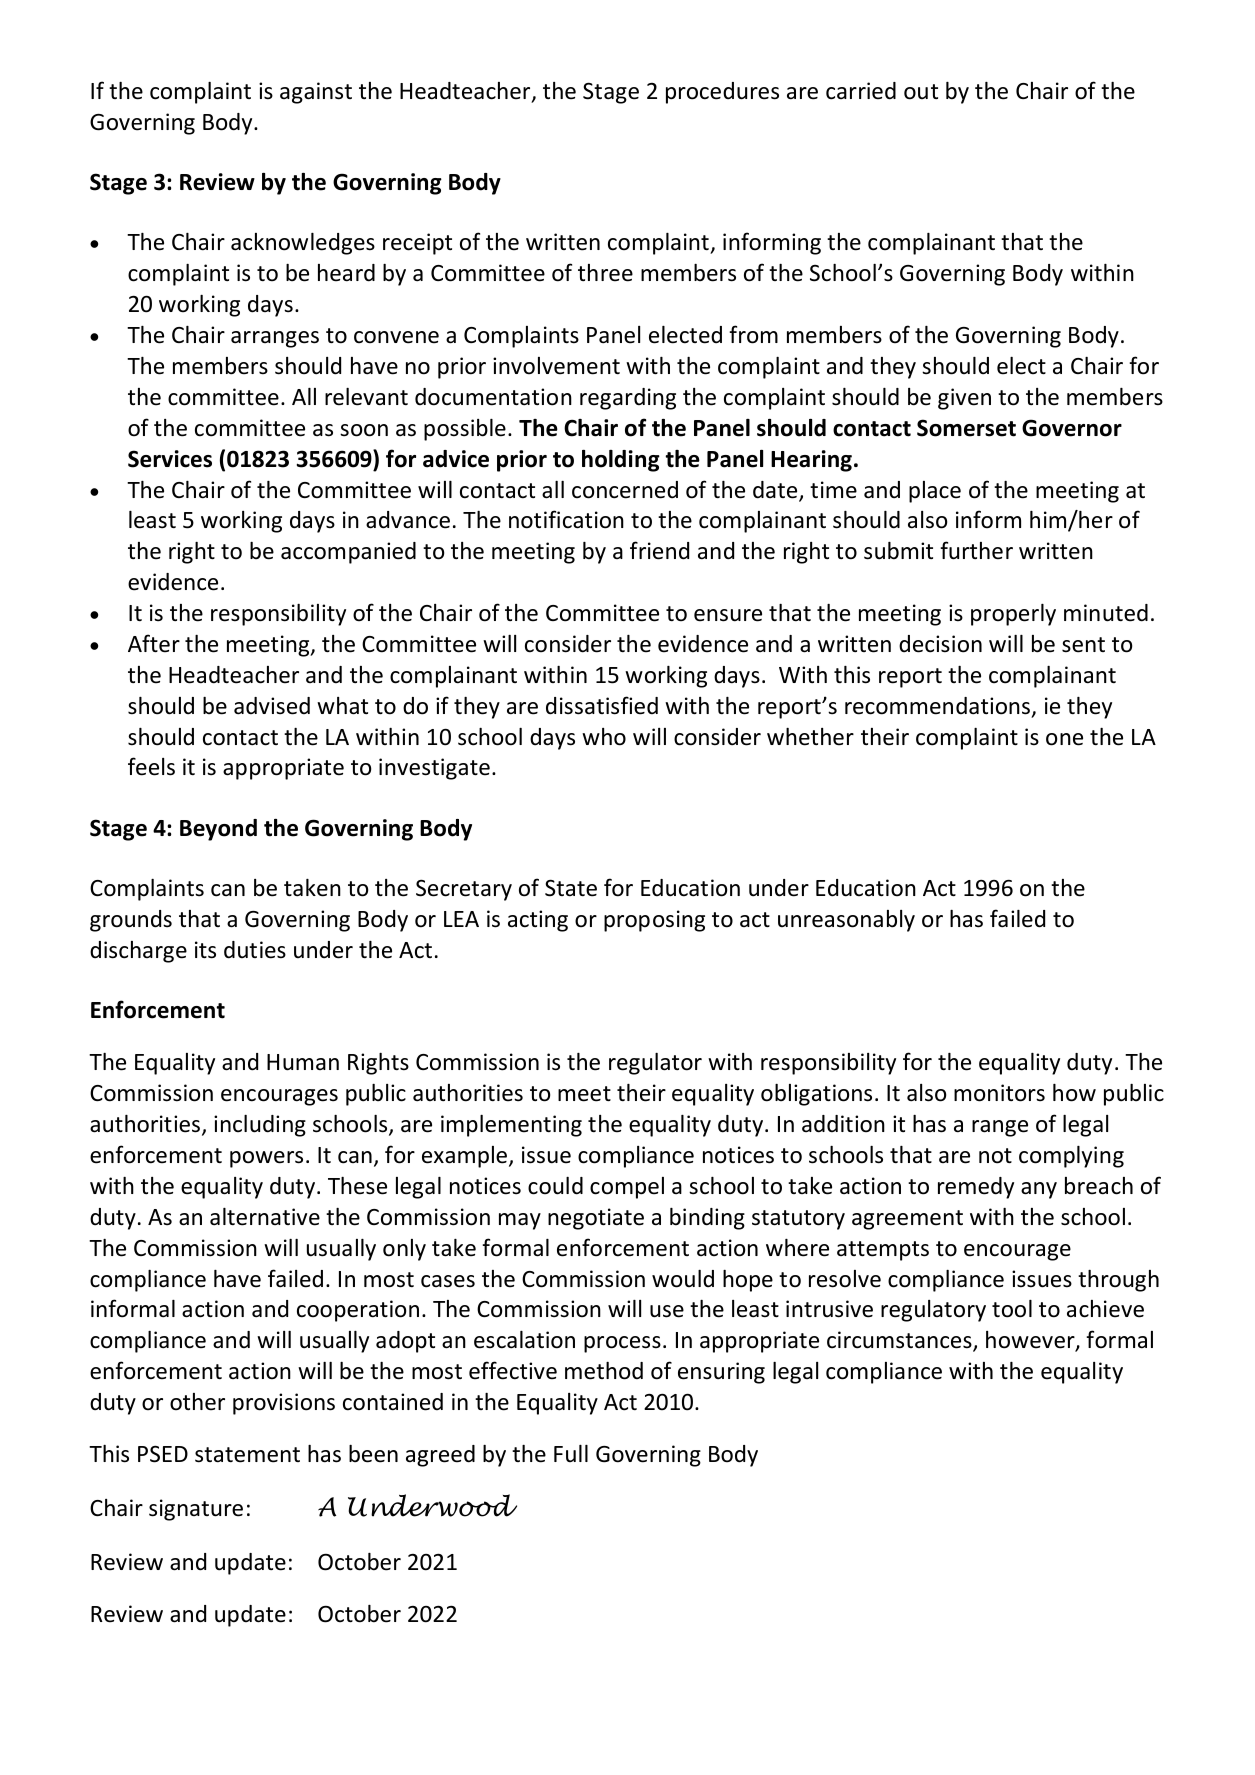 Image resolution: width=1255 pixels, height=1775 pixels. What do you see at coordinates (999, 1093) in the screenshot?
I see `monitors` at bounding box center [999, 1093].
